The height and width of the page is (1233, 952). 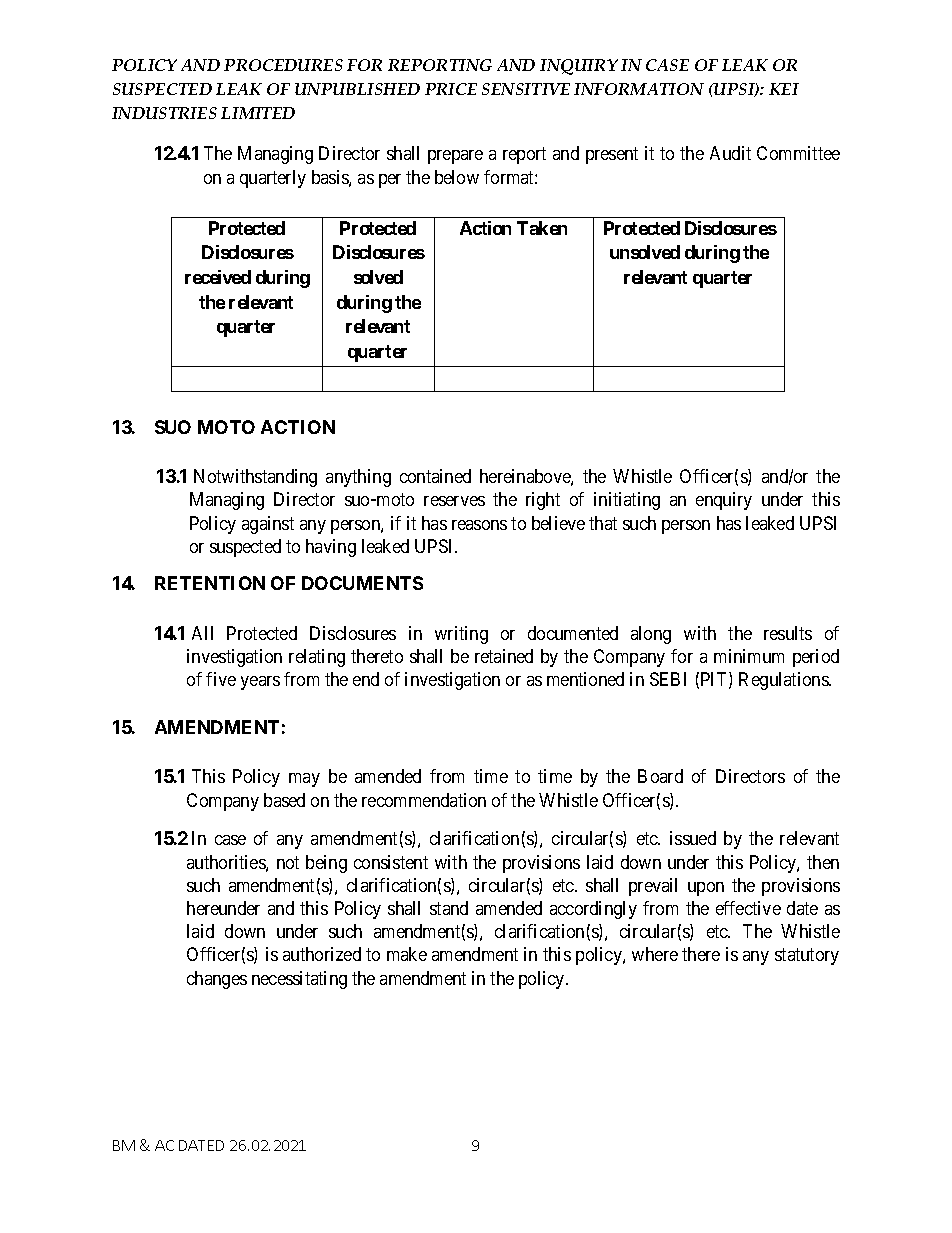 What do you see at coordinates (435, 476) in the page?
I see `contained` at bounding box center [435, 476].
